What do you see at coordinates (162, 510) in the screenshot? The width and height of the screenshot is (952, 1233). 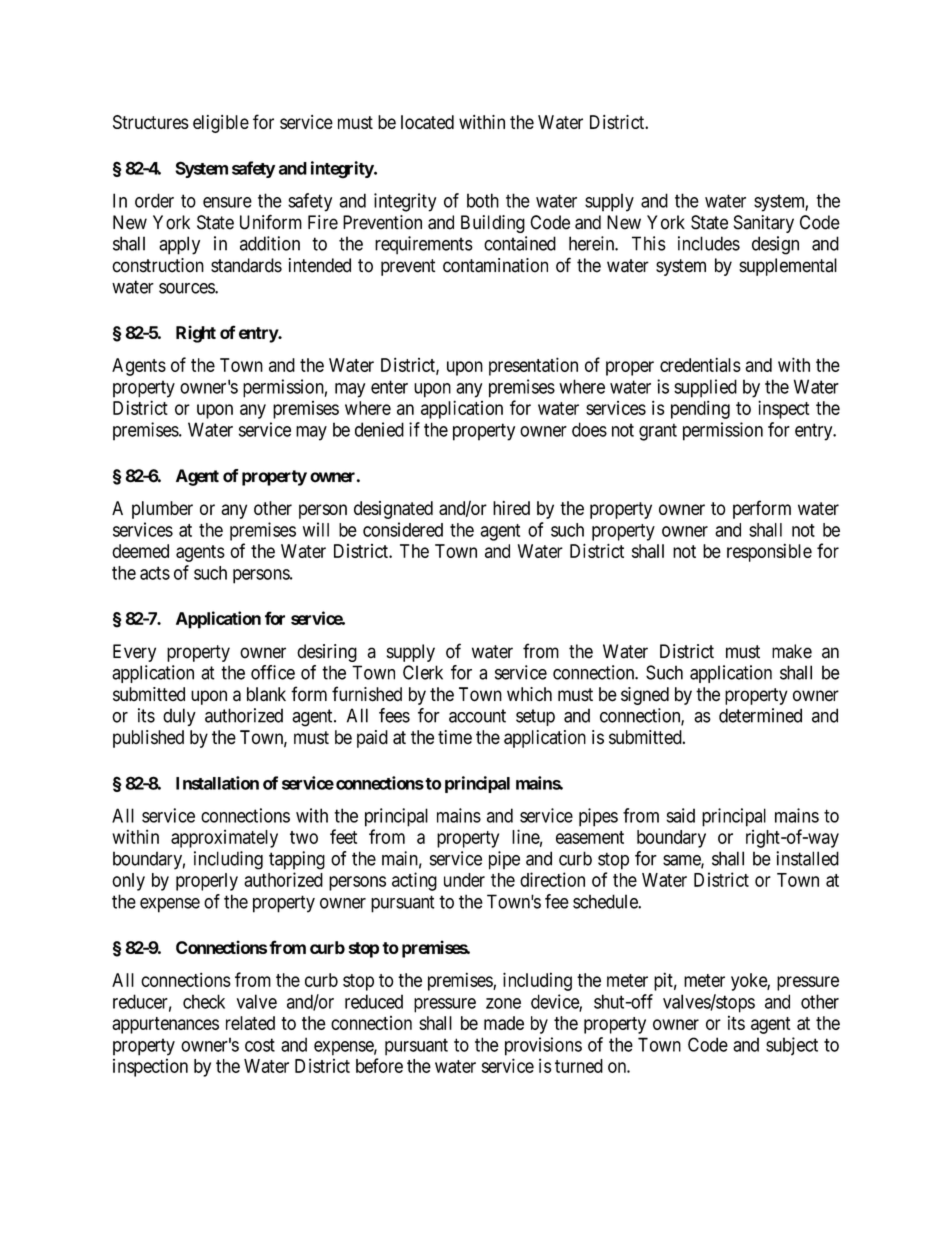 I see `plumber` at bounding box center [162, 510].
